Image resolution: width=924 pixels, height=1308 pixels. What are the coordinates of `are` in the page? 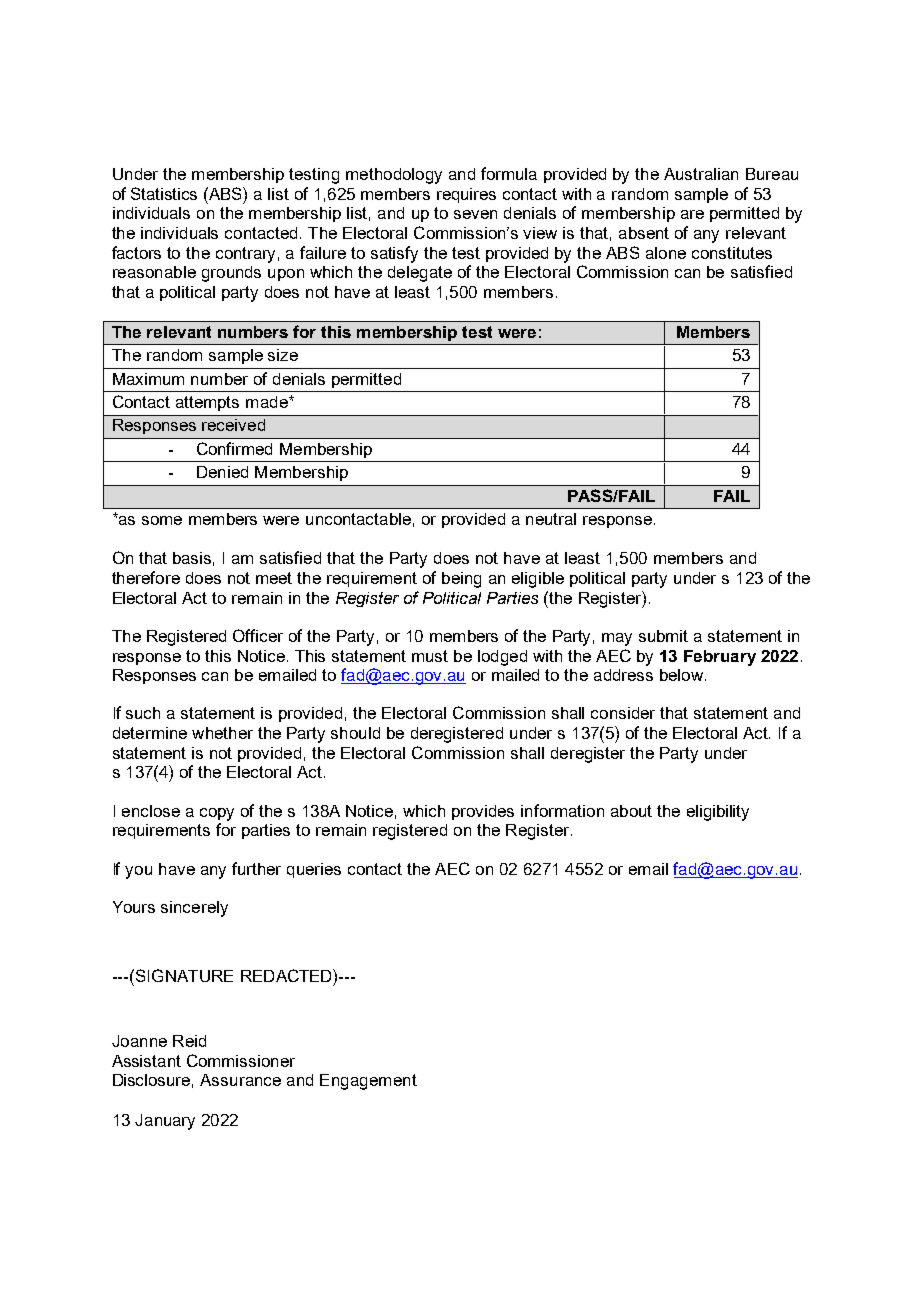 It's located at (692, 214).
